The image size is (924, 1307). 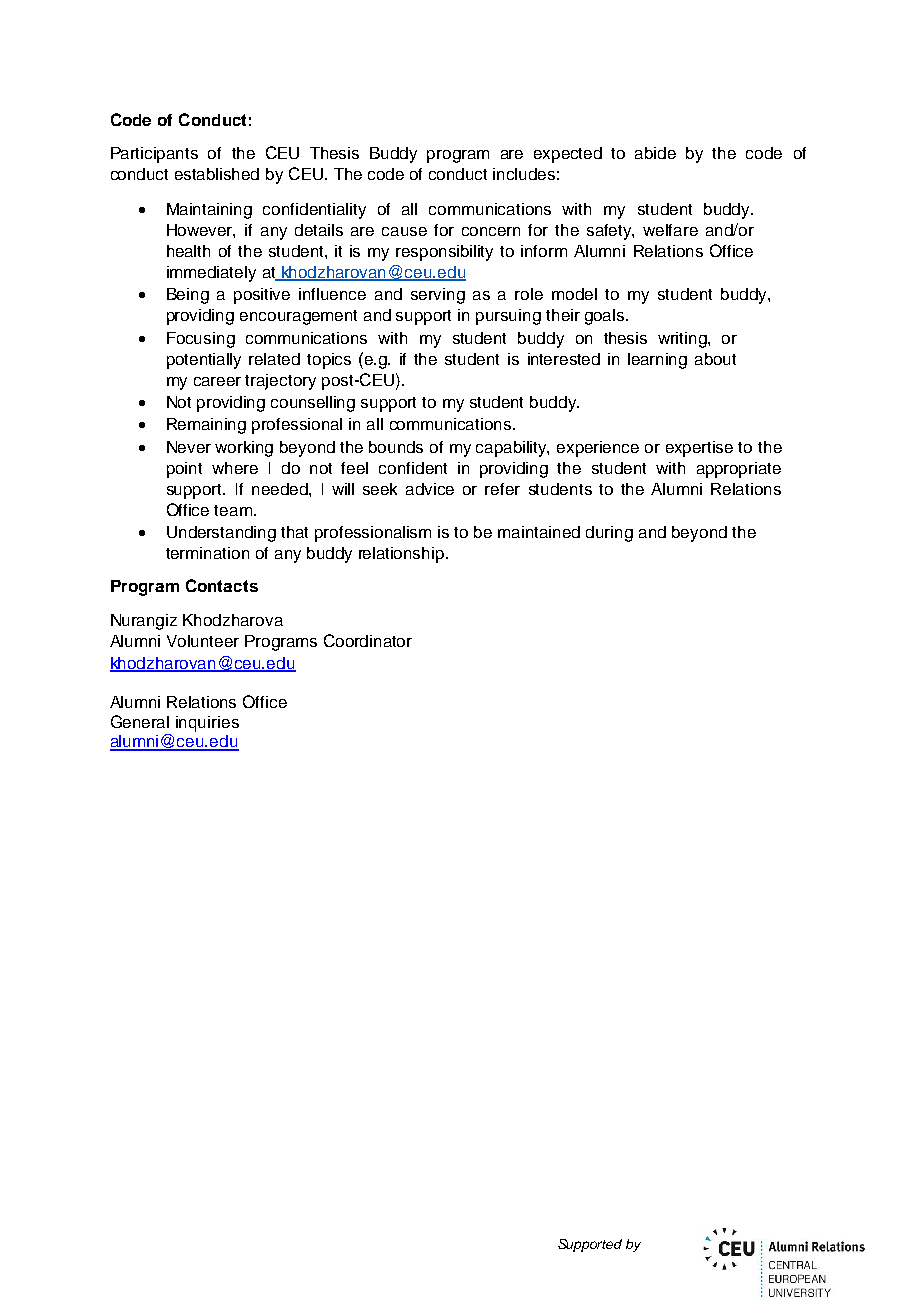 What do you see at coordinates (430, 489) in the page?
I see `advice` at bounding box center [430, 489].
